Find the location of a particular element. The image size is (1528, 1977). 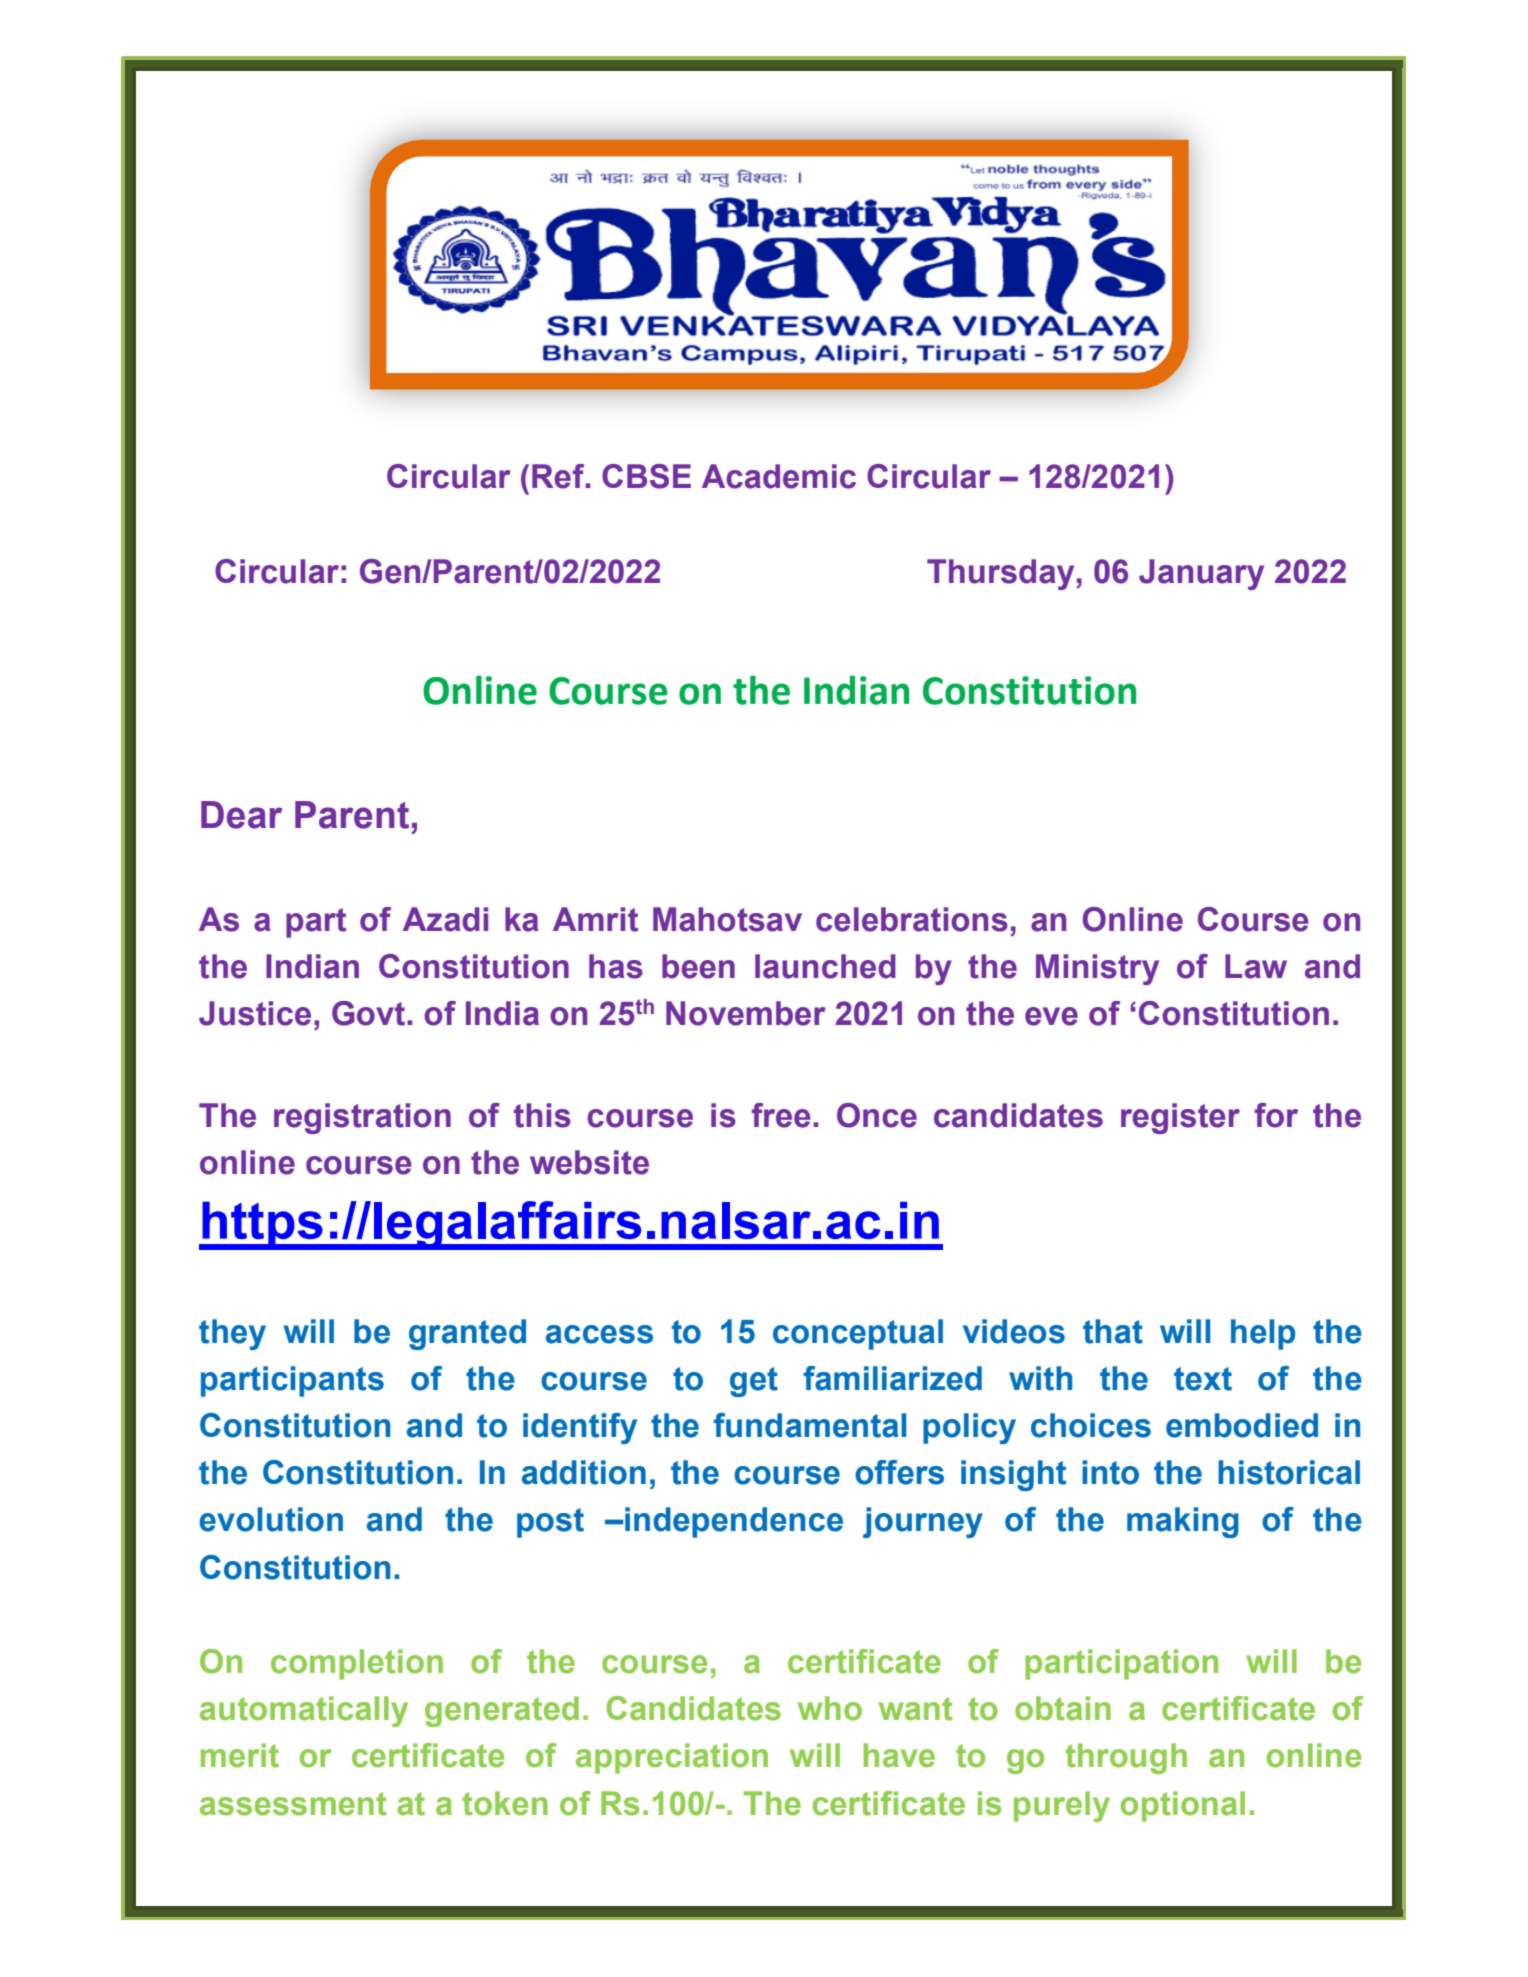

assessment is located at coordinates (293, 1804).
